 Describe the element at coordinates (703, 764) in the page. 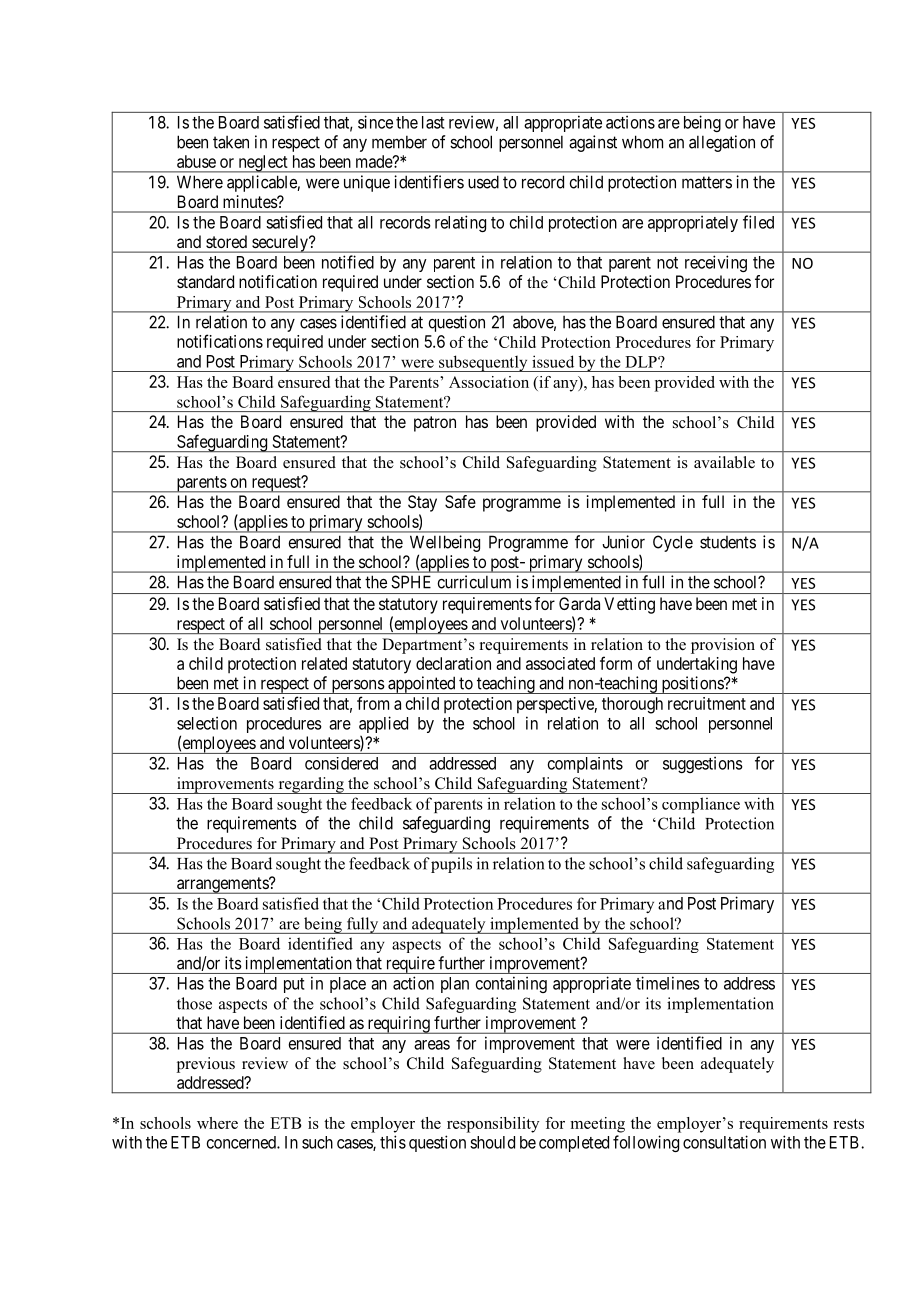

I see `suggestions` at that location.
